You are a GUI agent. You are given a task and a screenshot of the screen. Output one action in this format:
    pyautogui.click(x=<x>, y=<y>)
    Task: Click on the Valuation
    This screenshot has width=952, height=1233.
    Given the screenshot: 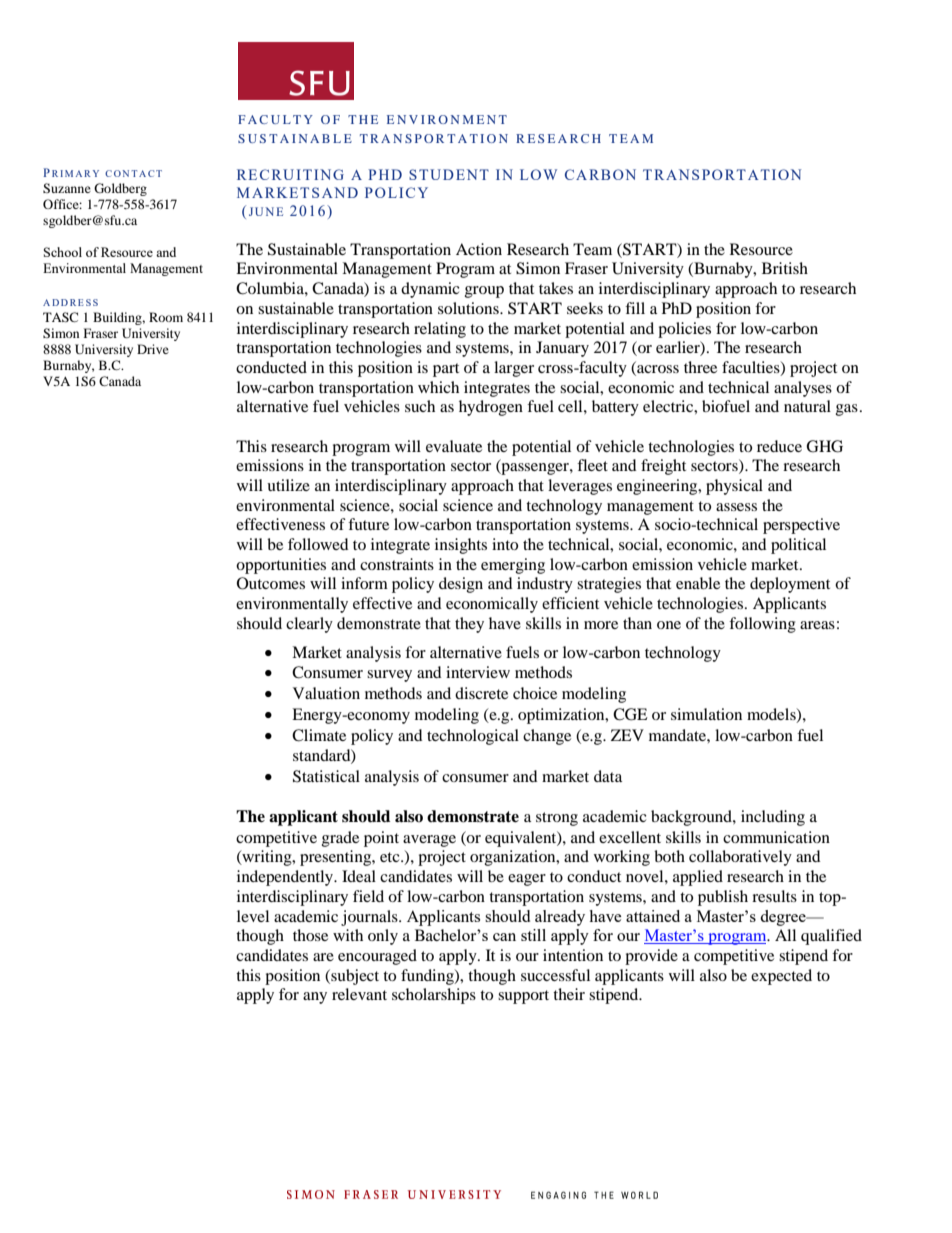 What is the action you would take?
    pyautogui.click(x=326, y=693)
